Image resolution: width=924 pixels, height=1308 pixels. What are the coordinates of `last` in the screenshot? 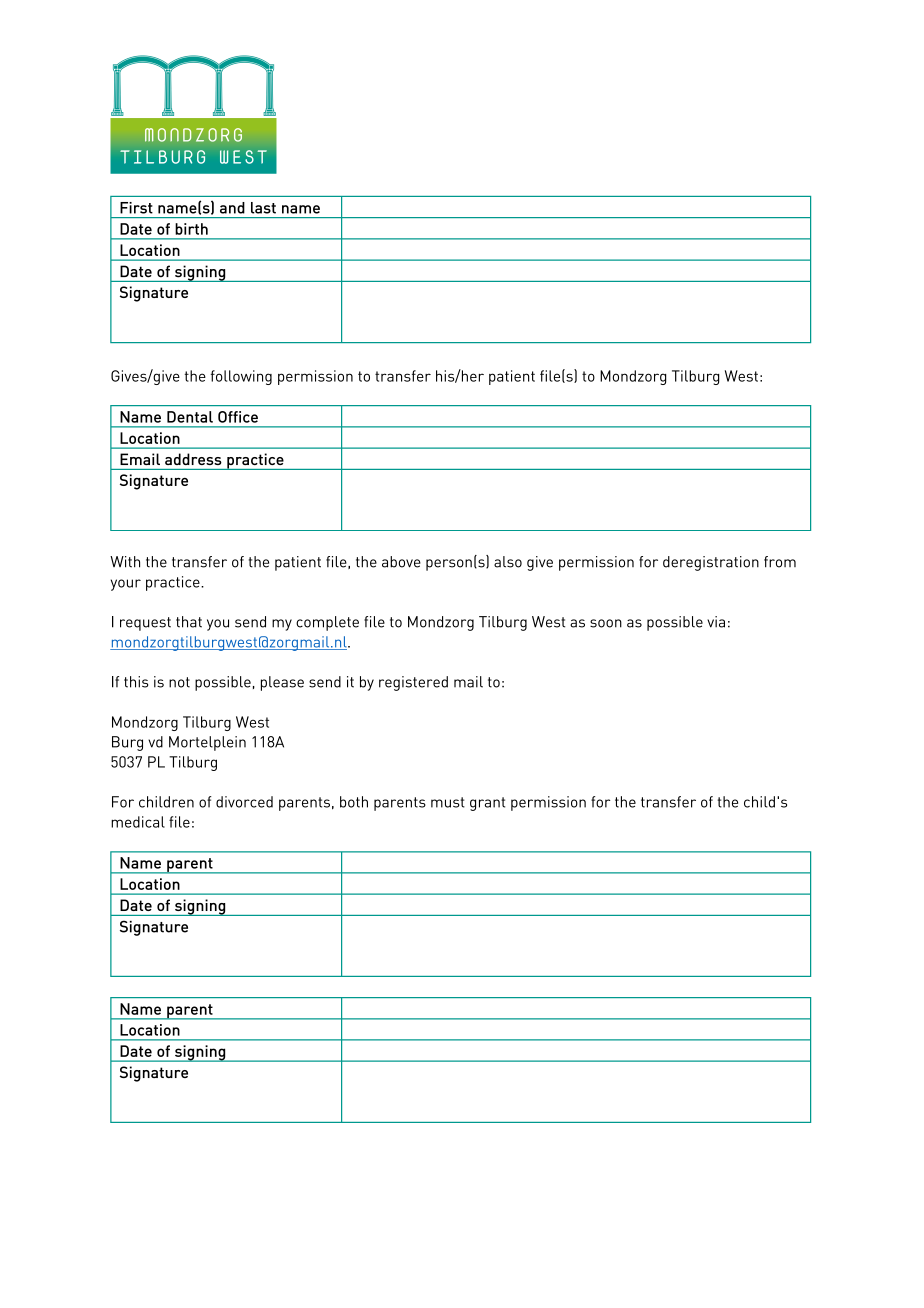 It's located at (263, 208).
